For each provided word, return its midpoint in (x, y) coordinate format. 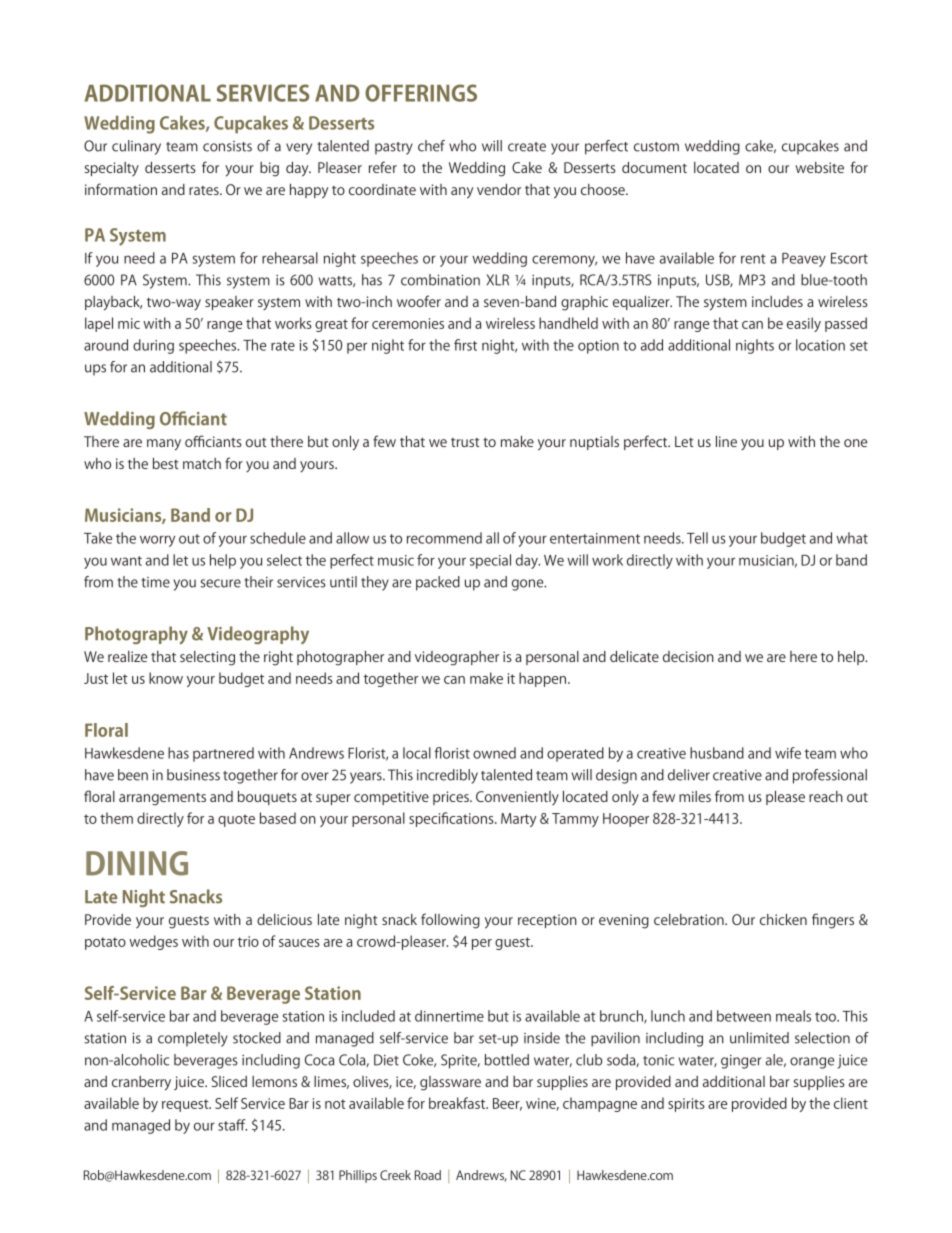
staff (232, 1125)
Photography (136, 635)
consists (227, 146)
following (450, 921)
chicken (783, 919)
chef (431, 146)
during (153, 346)
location (820, 345)
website (819, 167)
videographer (457, 658)
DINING (137, 863)
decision (688, 656)
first (465, 345)
